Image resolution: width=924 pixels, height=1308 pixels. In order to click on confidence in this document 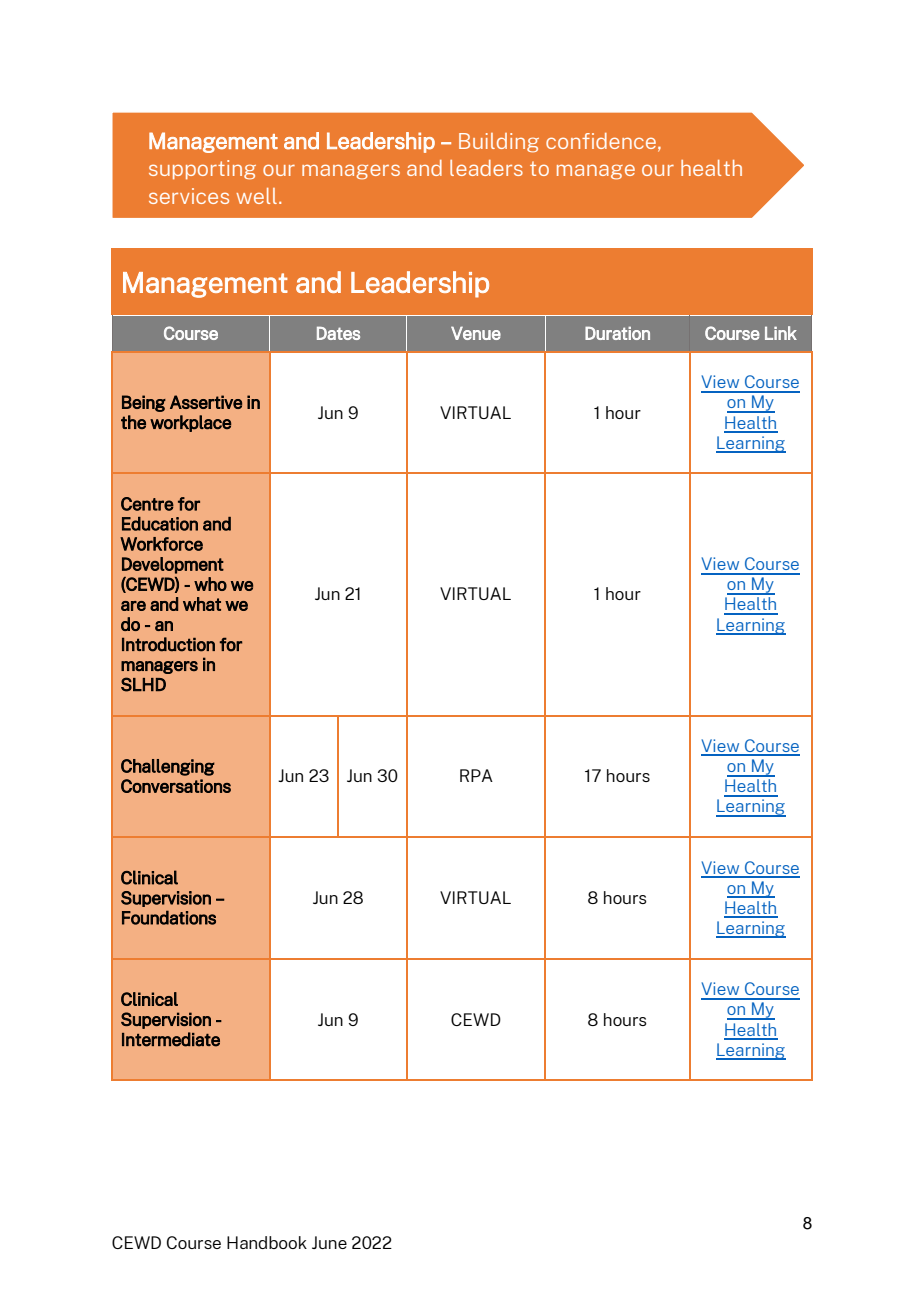, I will do `click(602, 142)`.
